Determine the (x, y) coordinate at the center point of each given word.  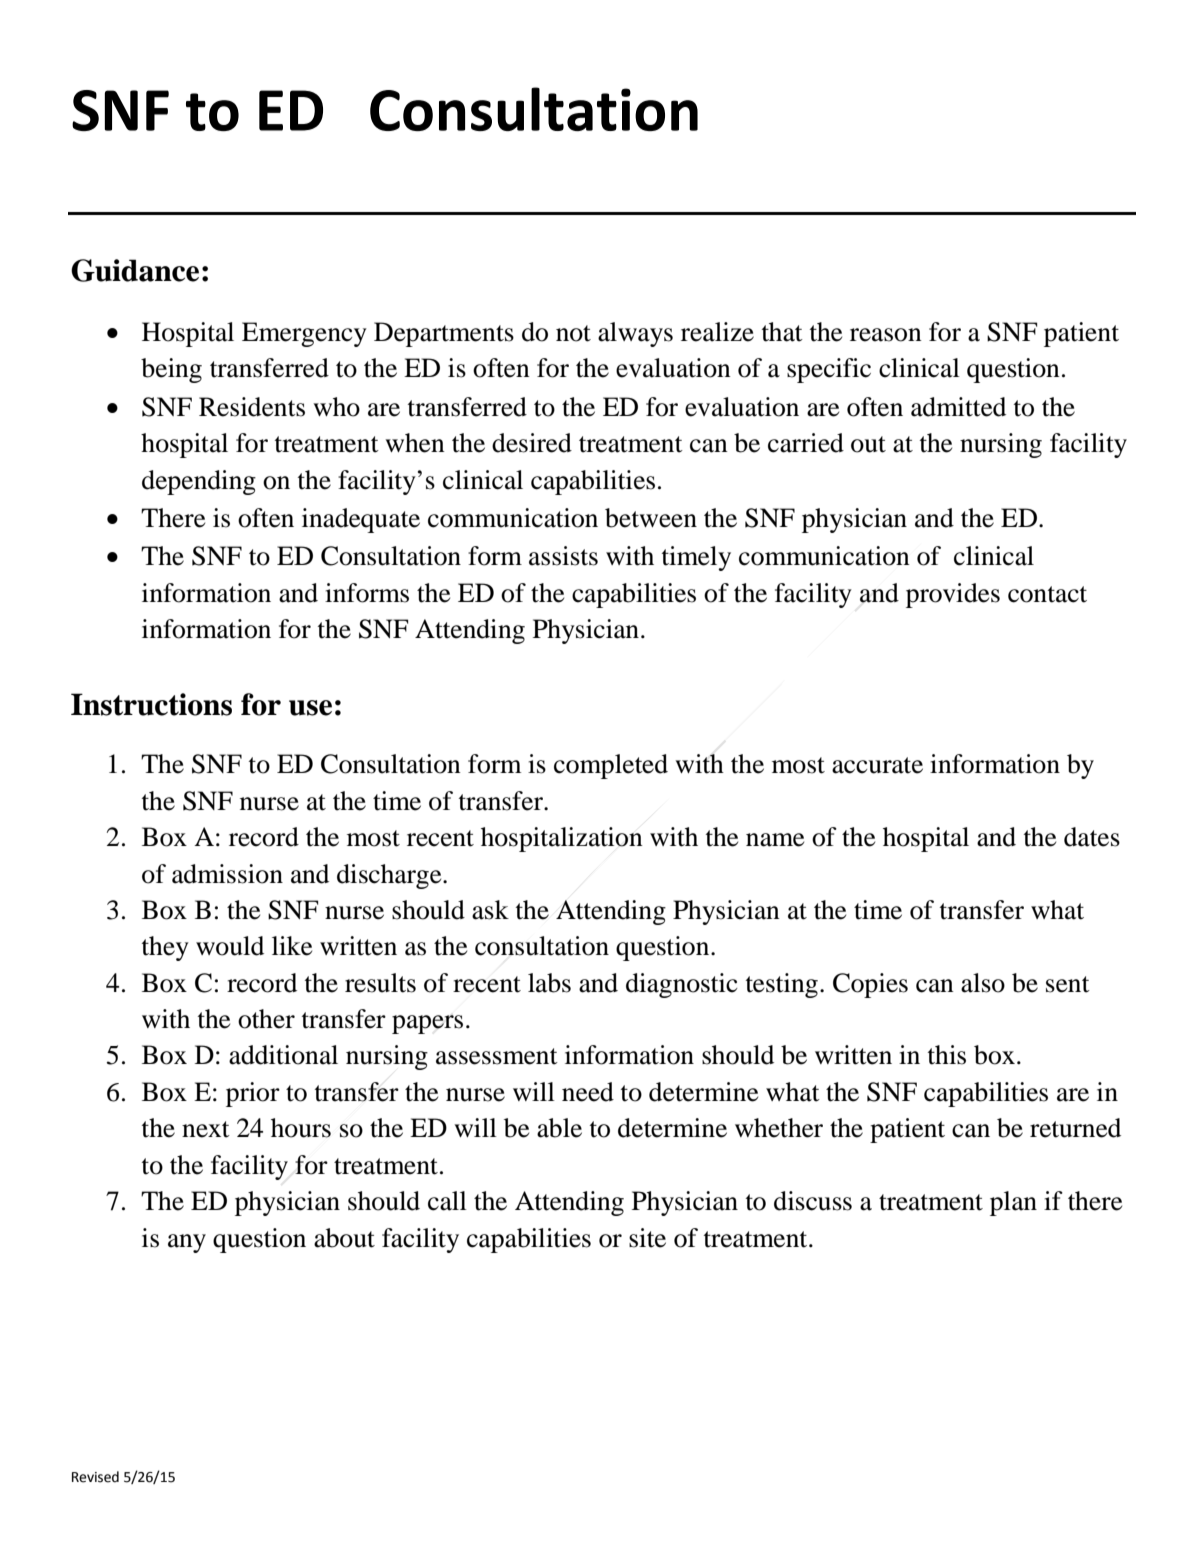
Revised (95, 1477)
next (206, 1129)
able (559, 1128)
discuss (813, 1201)
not (573, 333)
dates (1092, 837)
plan (1013, 1203)
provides (953, 595)
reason (886, 335)
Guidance (135, 270)
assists (563, 556)
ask (490, 910)
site (647, 1238)
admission (227, 874)
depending (199, 482)
